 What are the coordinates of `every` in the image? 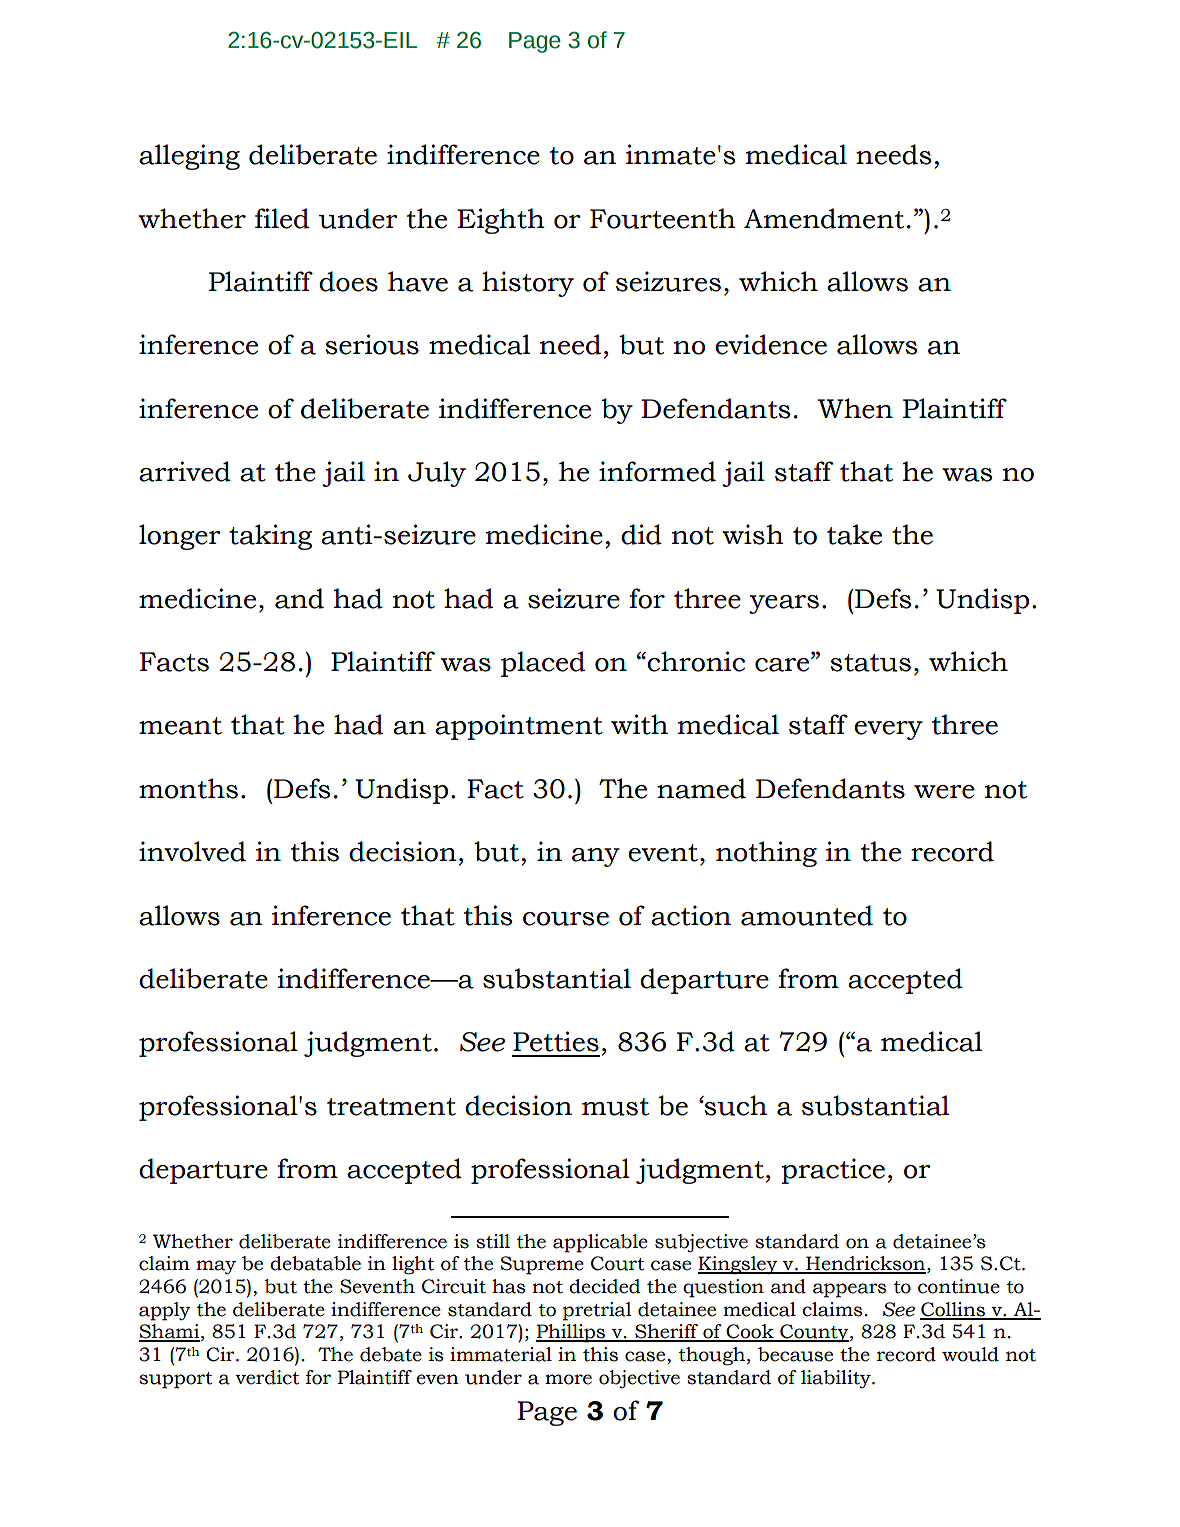 It's located at (888, 730).
